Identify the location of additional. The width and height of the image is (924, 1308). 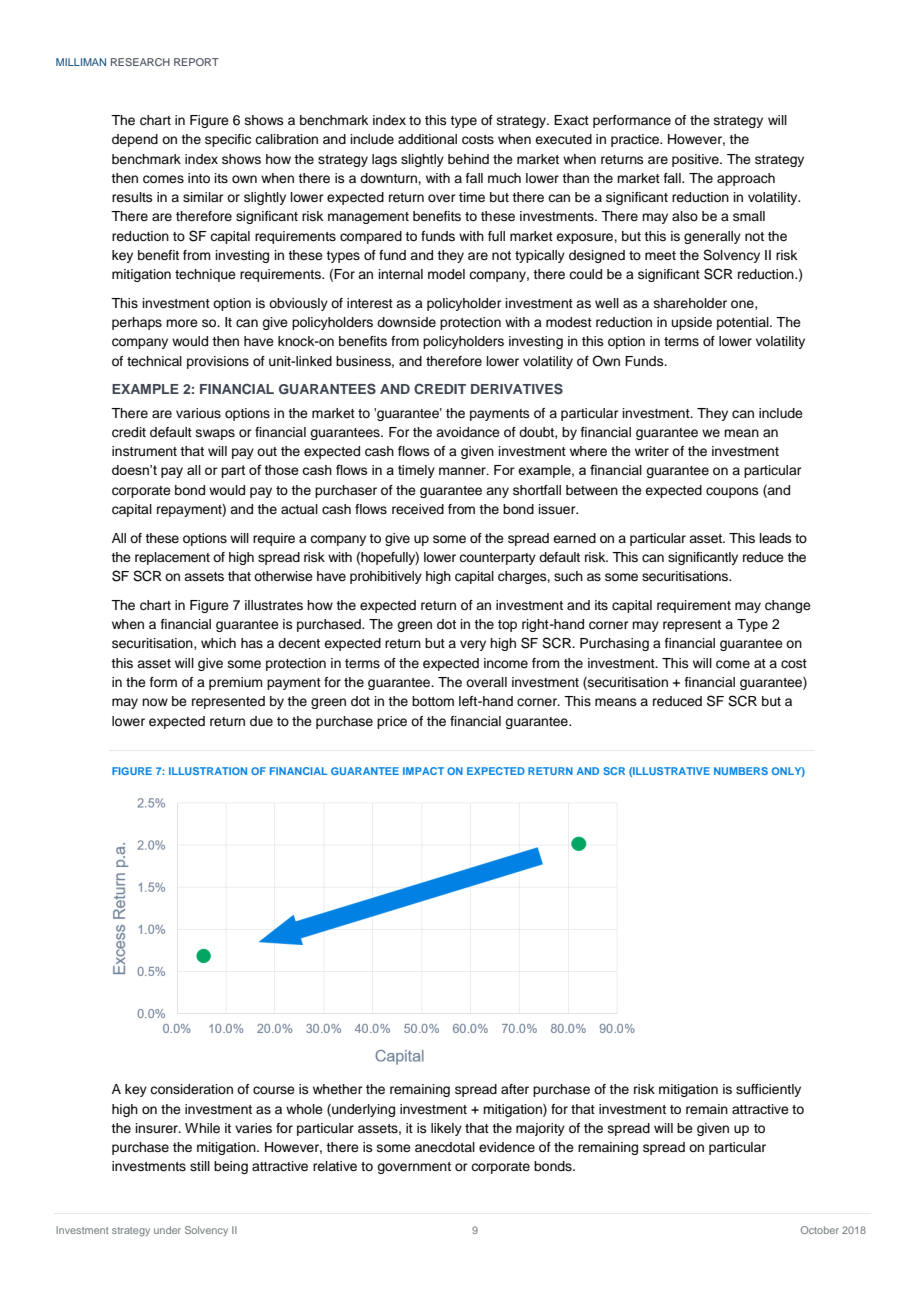
(427, 139).
